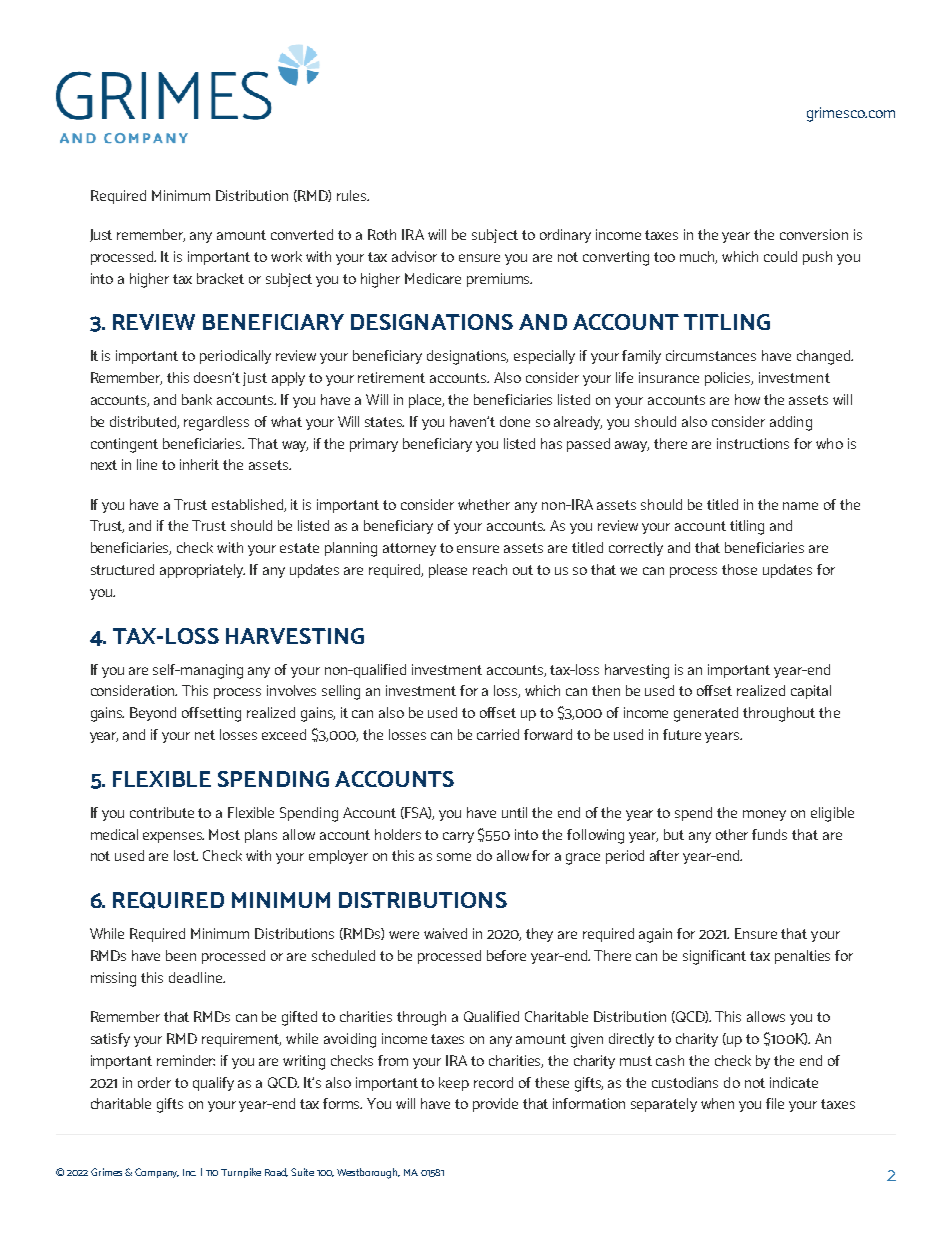 The width and height of the image is (952, 1233). What do you see at coordinates (780, 256) in the image?
I see `could` at bounding box center [780, 256].
